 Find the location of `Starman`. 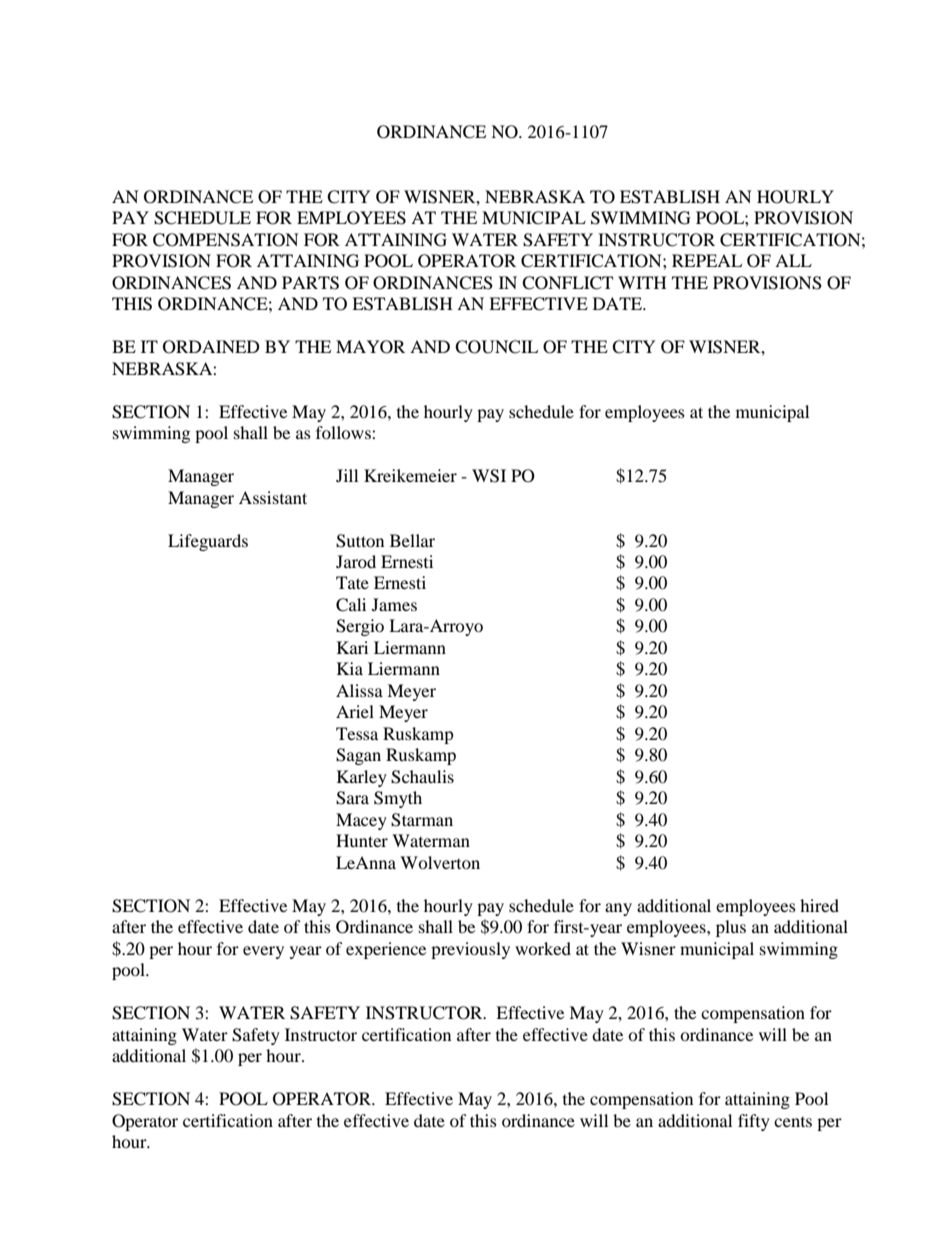

Starman is located at coordinates (422, 820).
